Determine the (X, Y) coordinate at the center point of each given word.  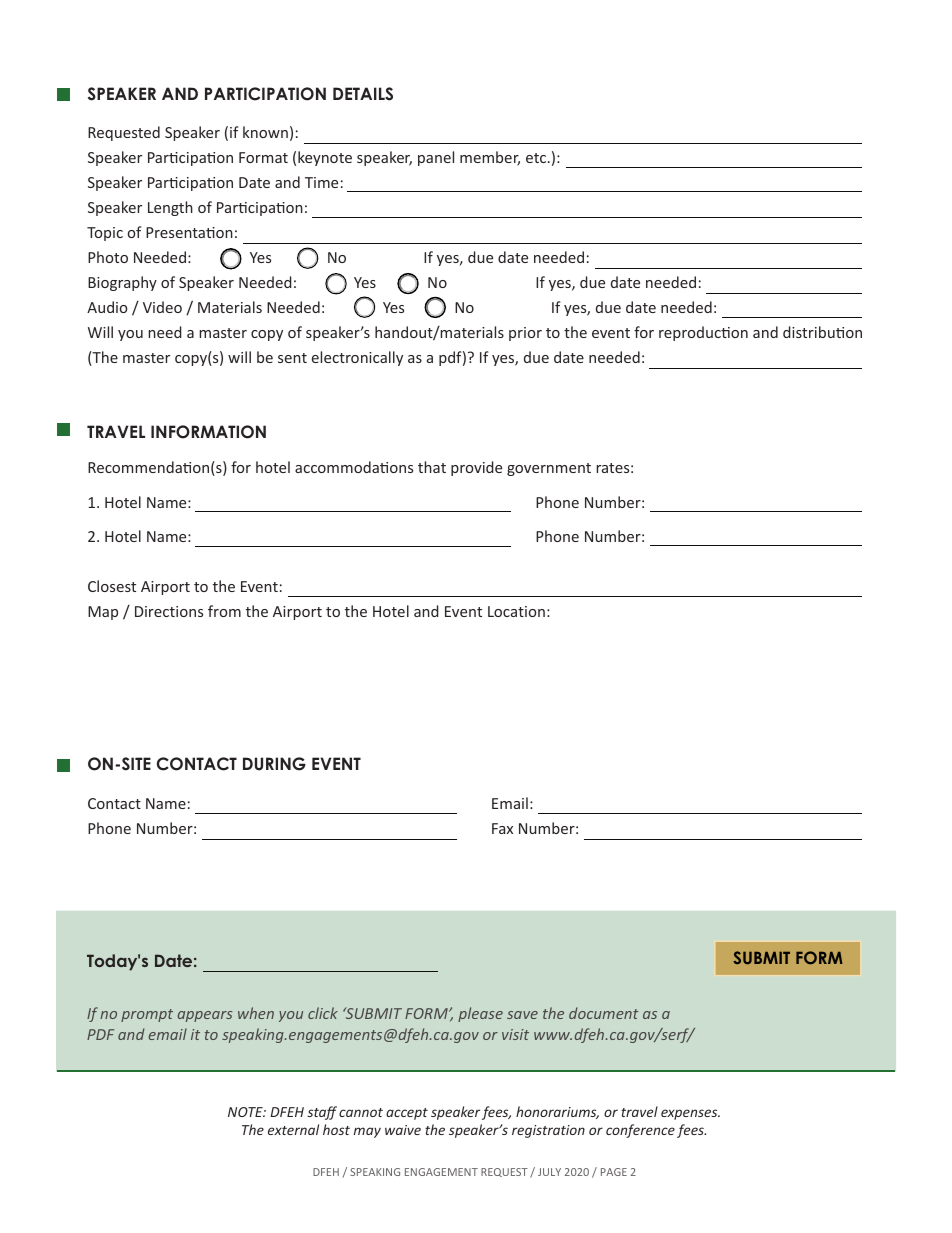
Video (162, 307)
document (604, 1013)
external (293, 1129)
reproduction (703, 333)
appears (205, 1016)
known (265, 132)
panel (436, 158)
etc (536, 158)
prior (525, 334)
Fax (502, 828)
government (549, 469)
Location (516, 611)
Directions (169, 611)
